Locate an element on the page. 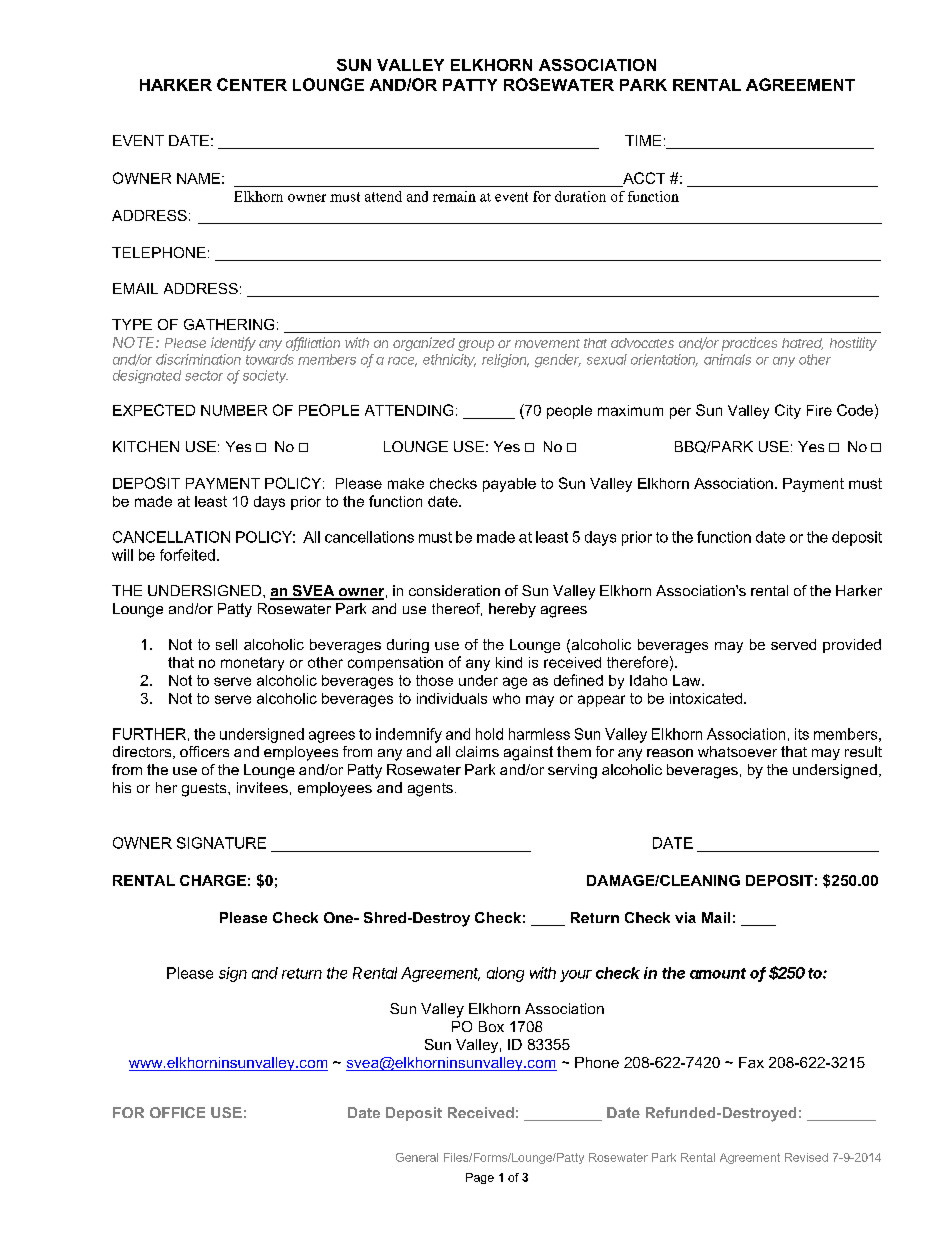  remain is located at coordinates (454, 196).
